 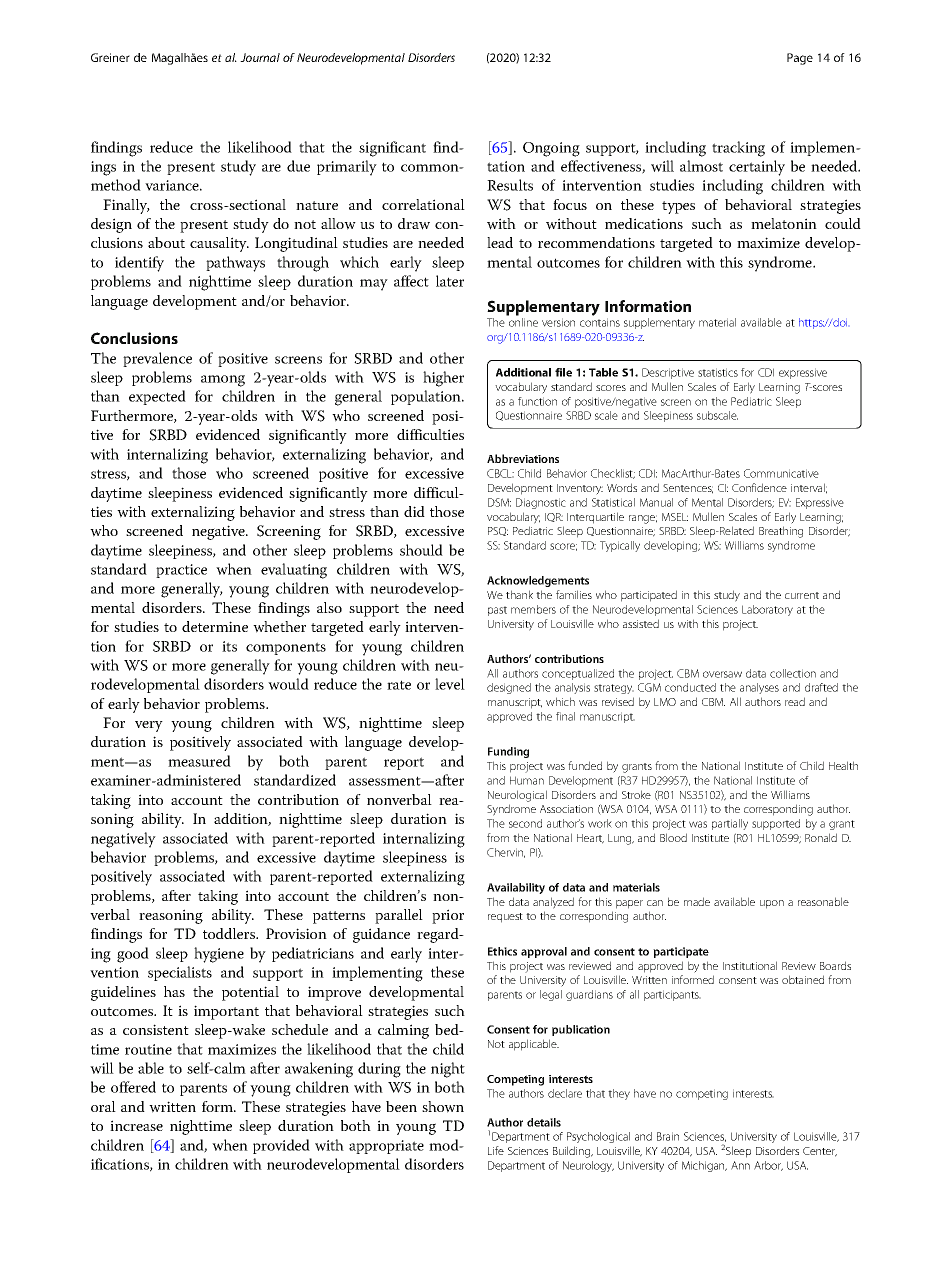 What do you see at coordinates (181, 571) in the document?
I see `practice` at bounding box center [181, 571].
